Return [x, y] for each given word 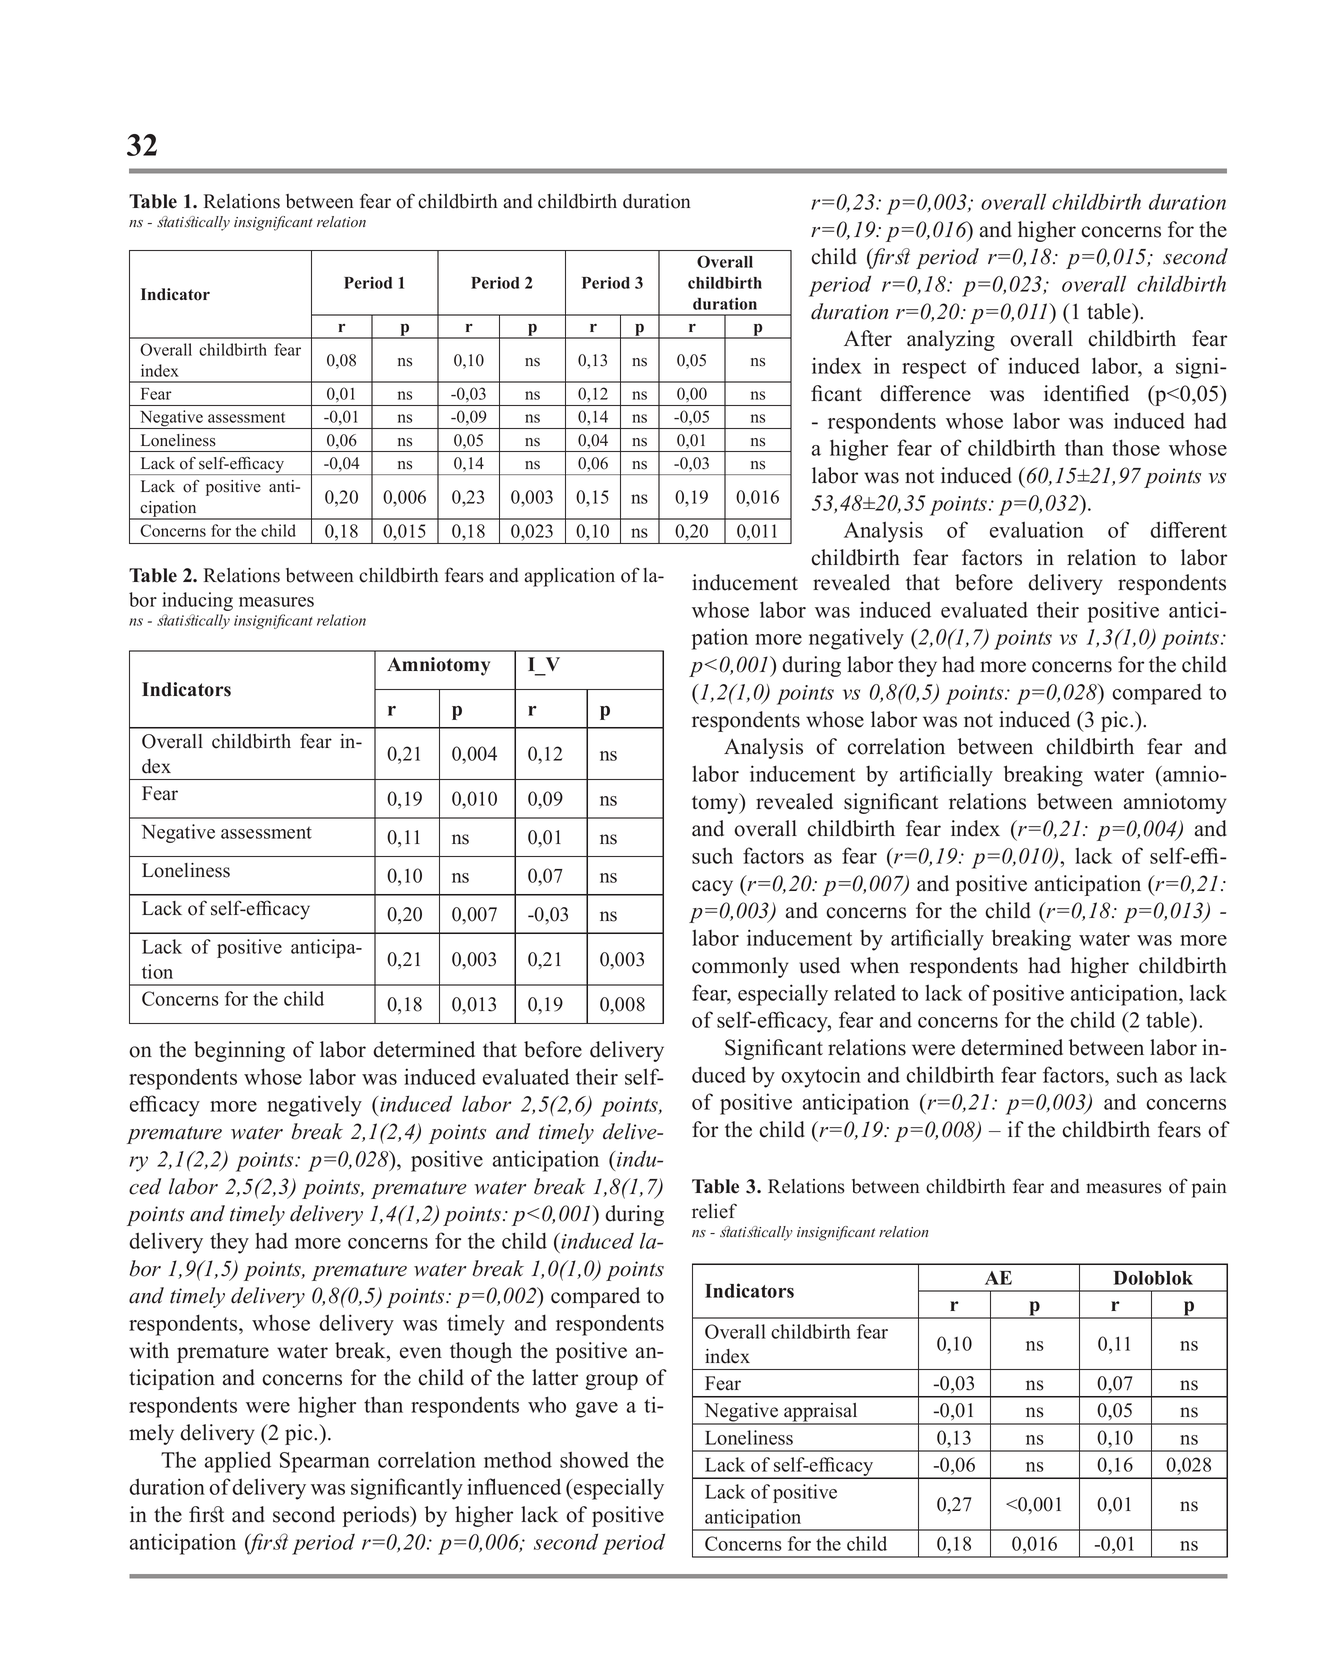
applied [238, 1462]
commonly [740, 967]
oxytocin [821, 1077]
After [868, 338]
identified [1086, 393]
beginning [239, 1051]
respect [934, 369]
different [1188, 529]
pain [1209, 1188]
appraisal [821, 1413]
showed [594, 1459]
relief [714, 1211]
